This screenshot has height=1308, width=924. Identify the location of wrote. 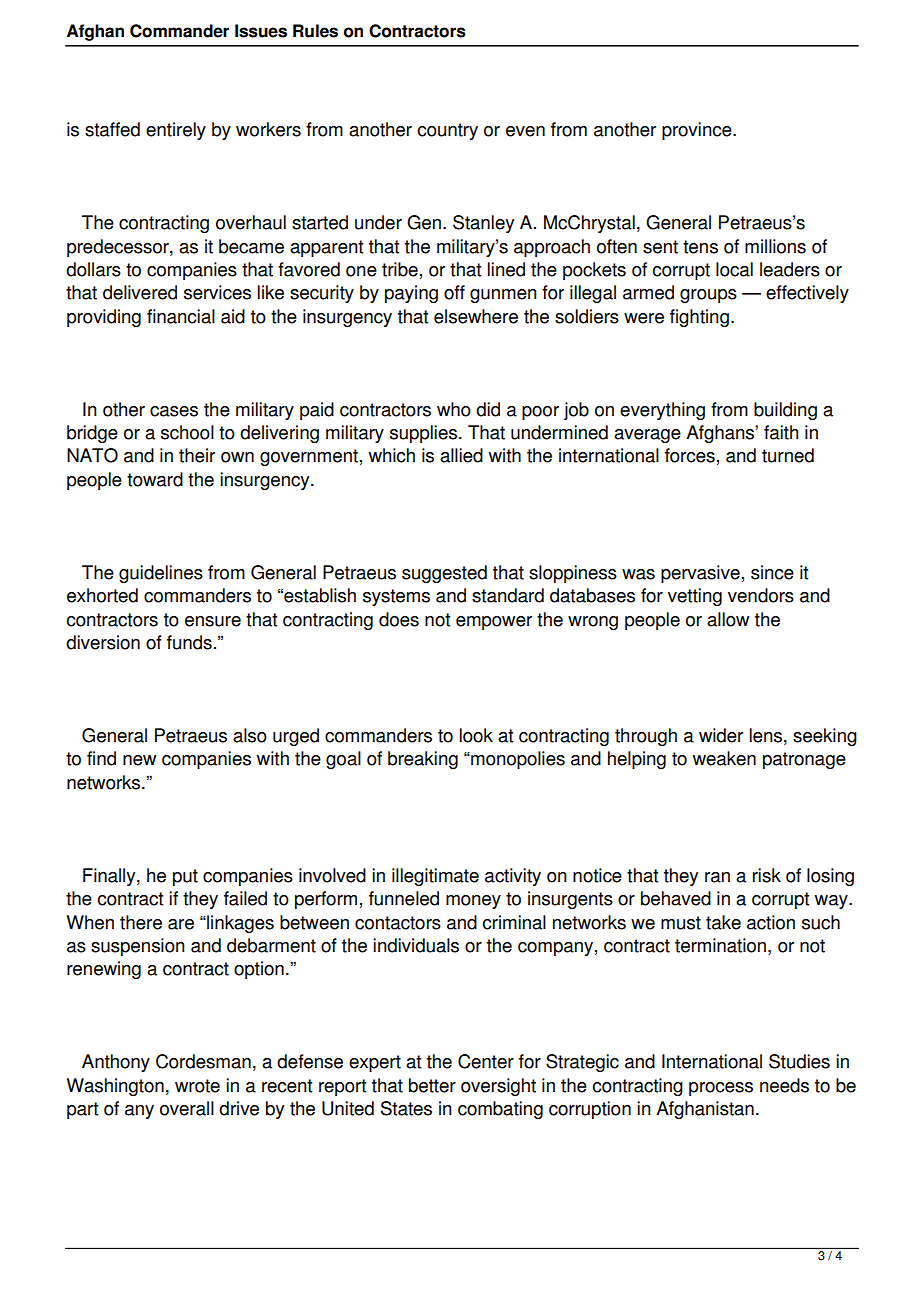
(197, 1086).
